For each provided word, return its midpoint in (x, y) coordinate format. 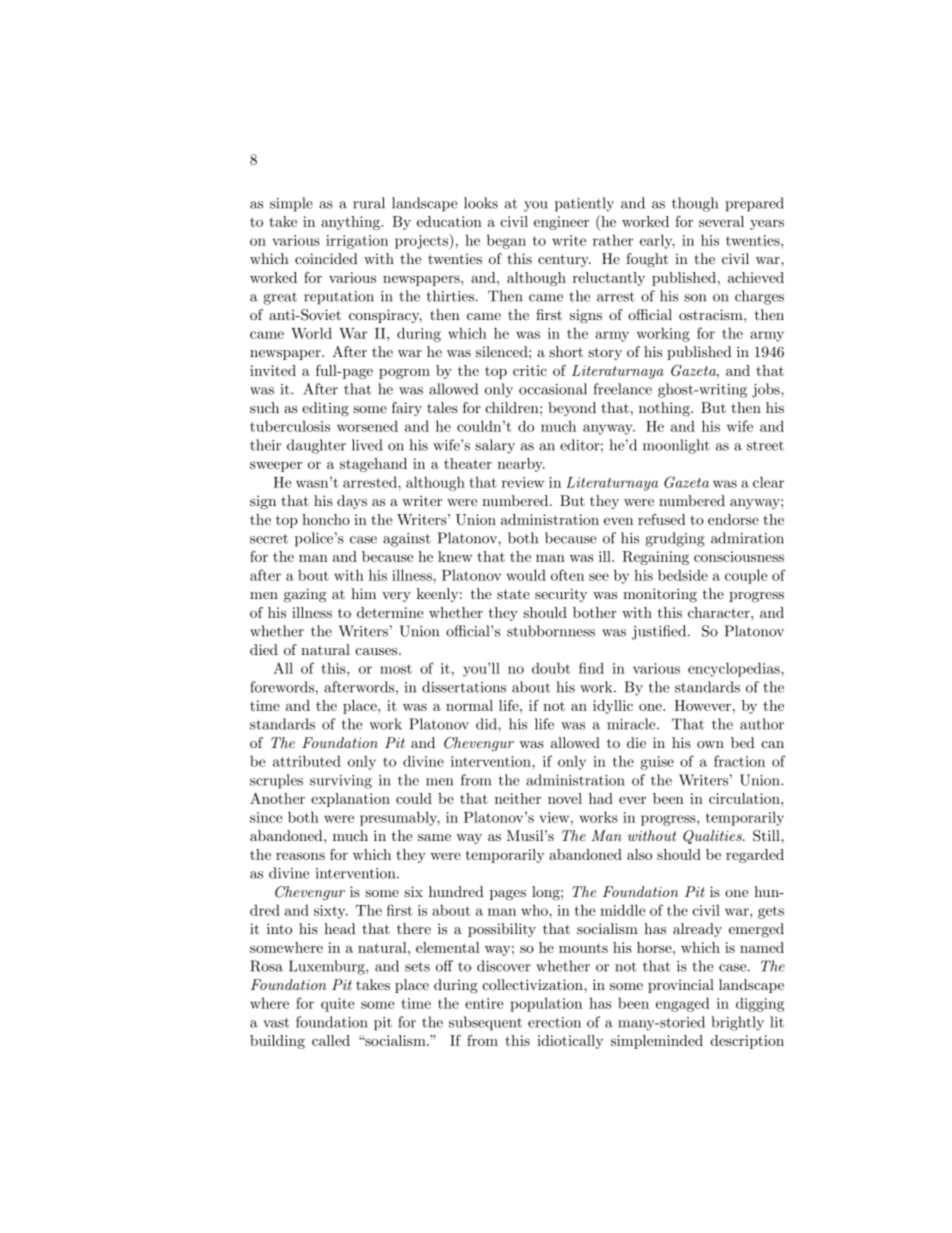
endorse (733, 519)
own (710, 744)
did (487, 724)
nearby (521, 465)
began (506, 241)
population (546, 1005)
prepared (754, 204)
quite (337, 1005)
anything (352, 223)
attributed (307, 761)
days (352, 502)
